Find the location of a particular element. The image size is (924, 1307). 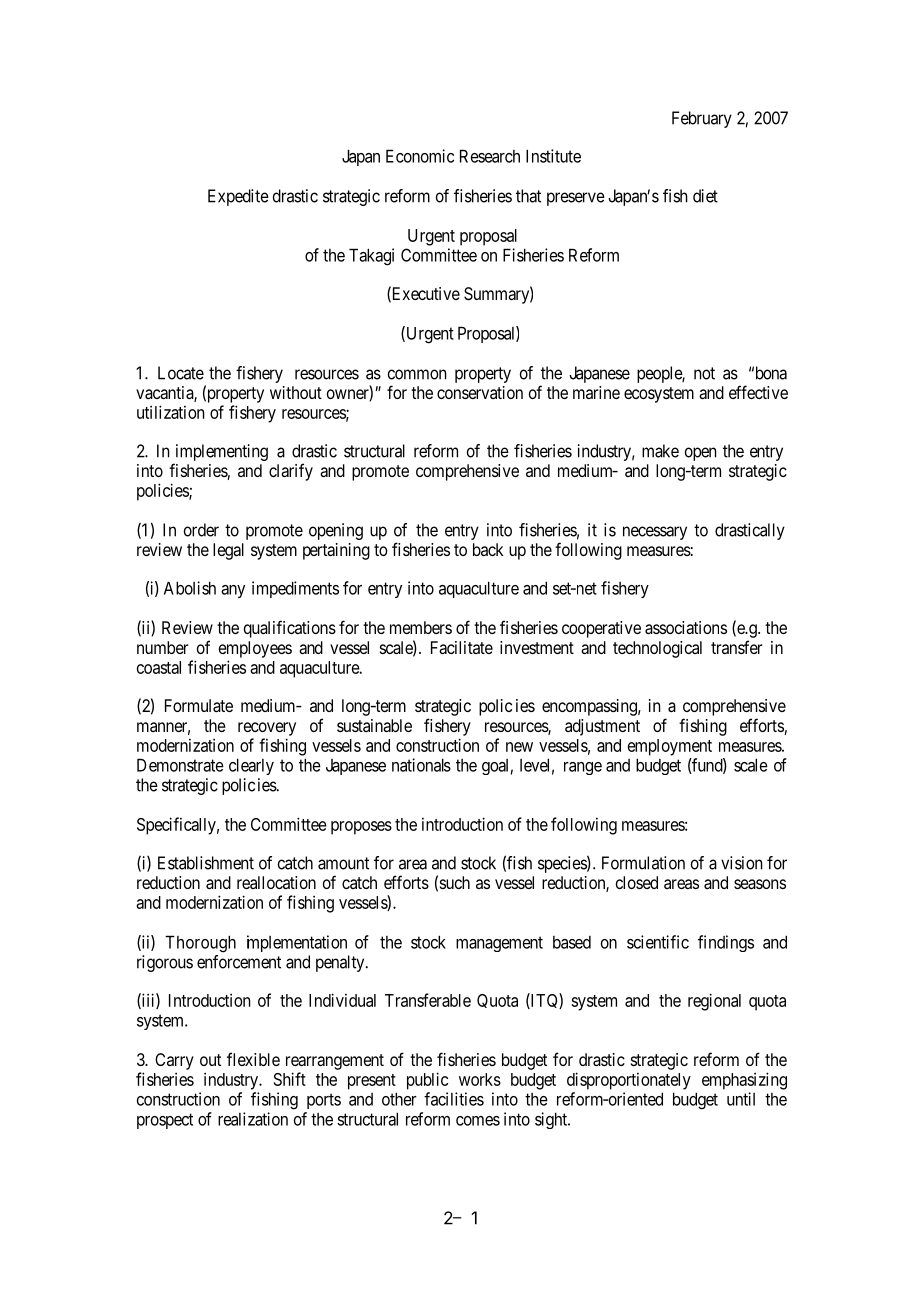

clearly is located at coordinates (251, 766).
